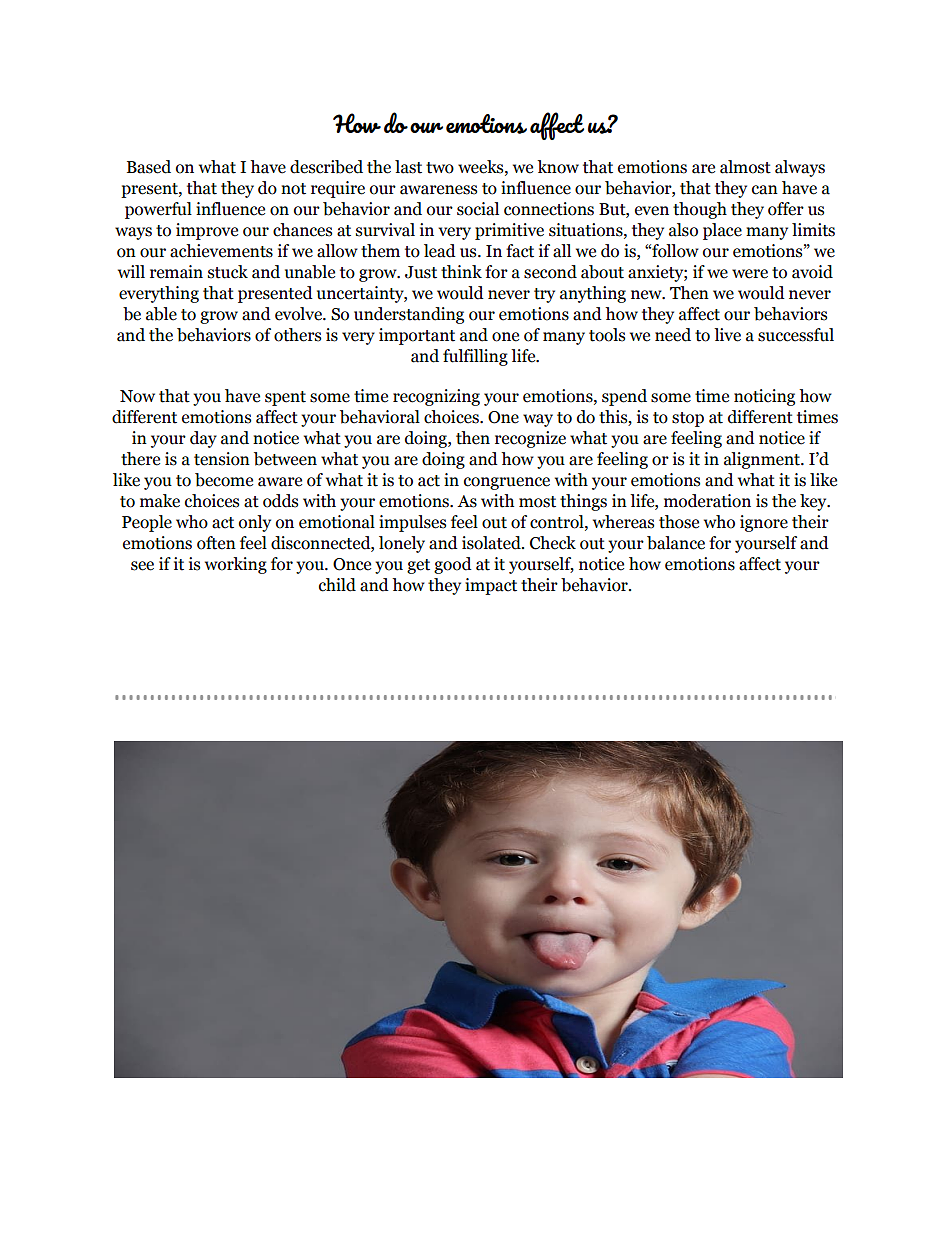 Image resolution: width=952 pixels, height=1233 pixels. I want to click on stuck, so click(228, 272).
